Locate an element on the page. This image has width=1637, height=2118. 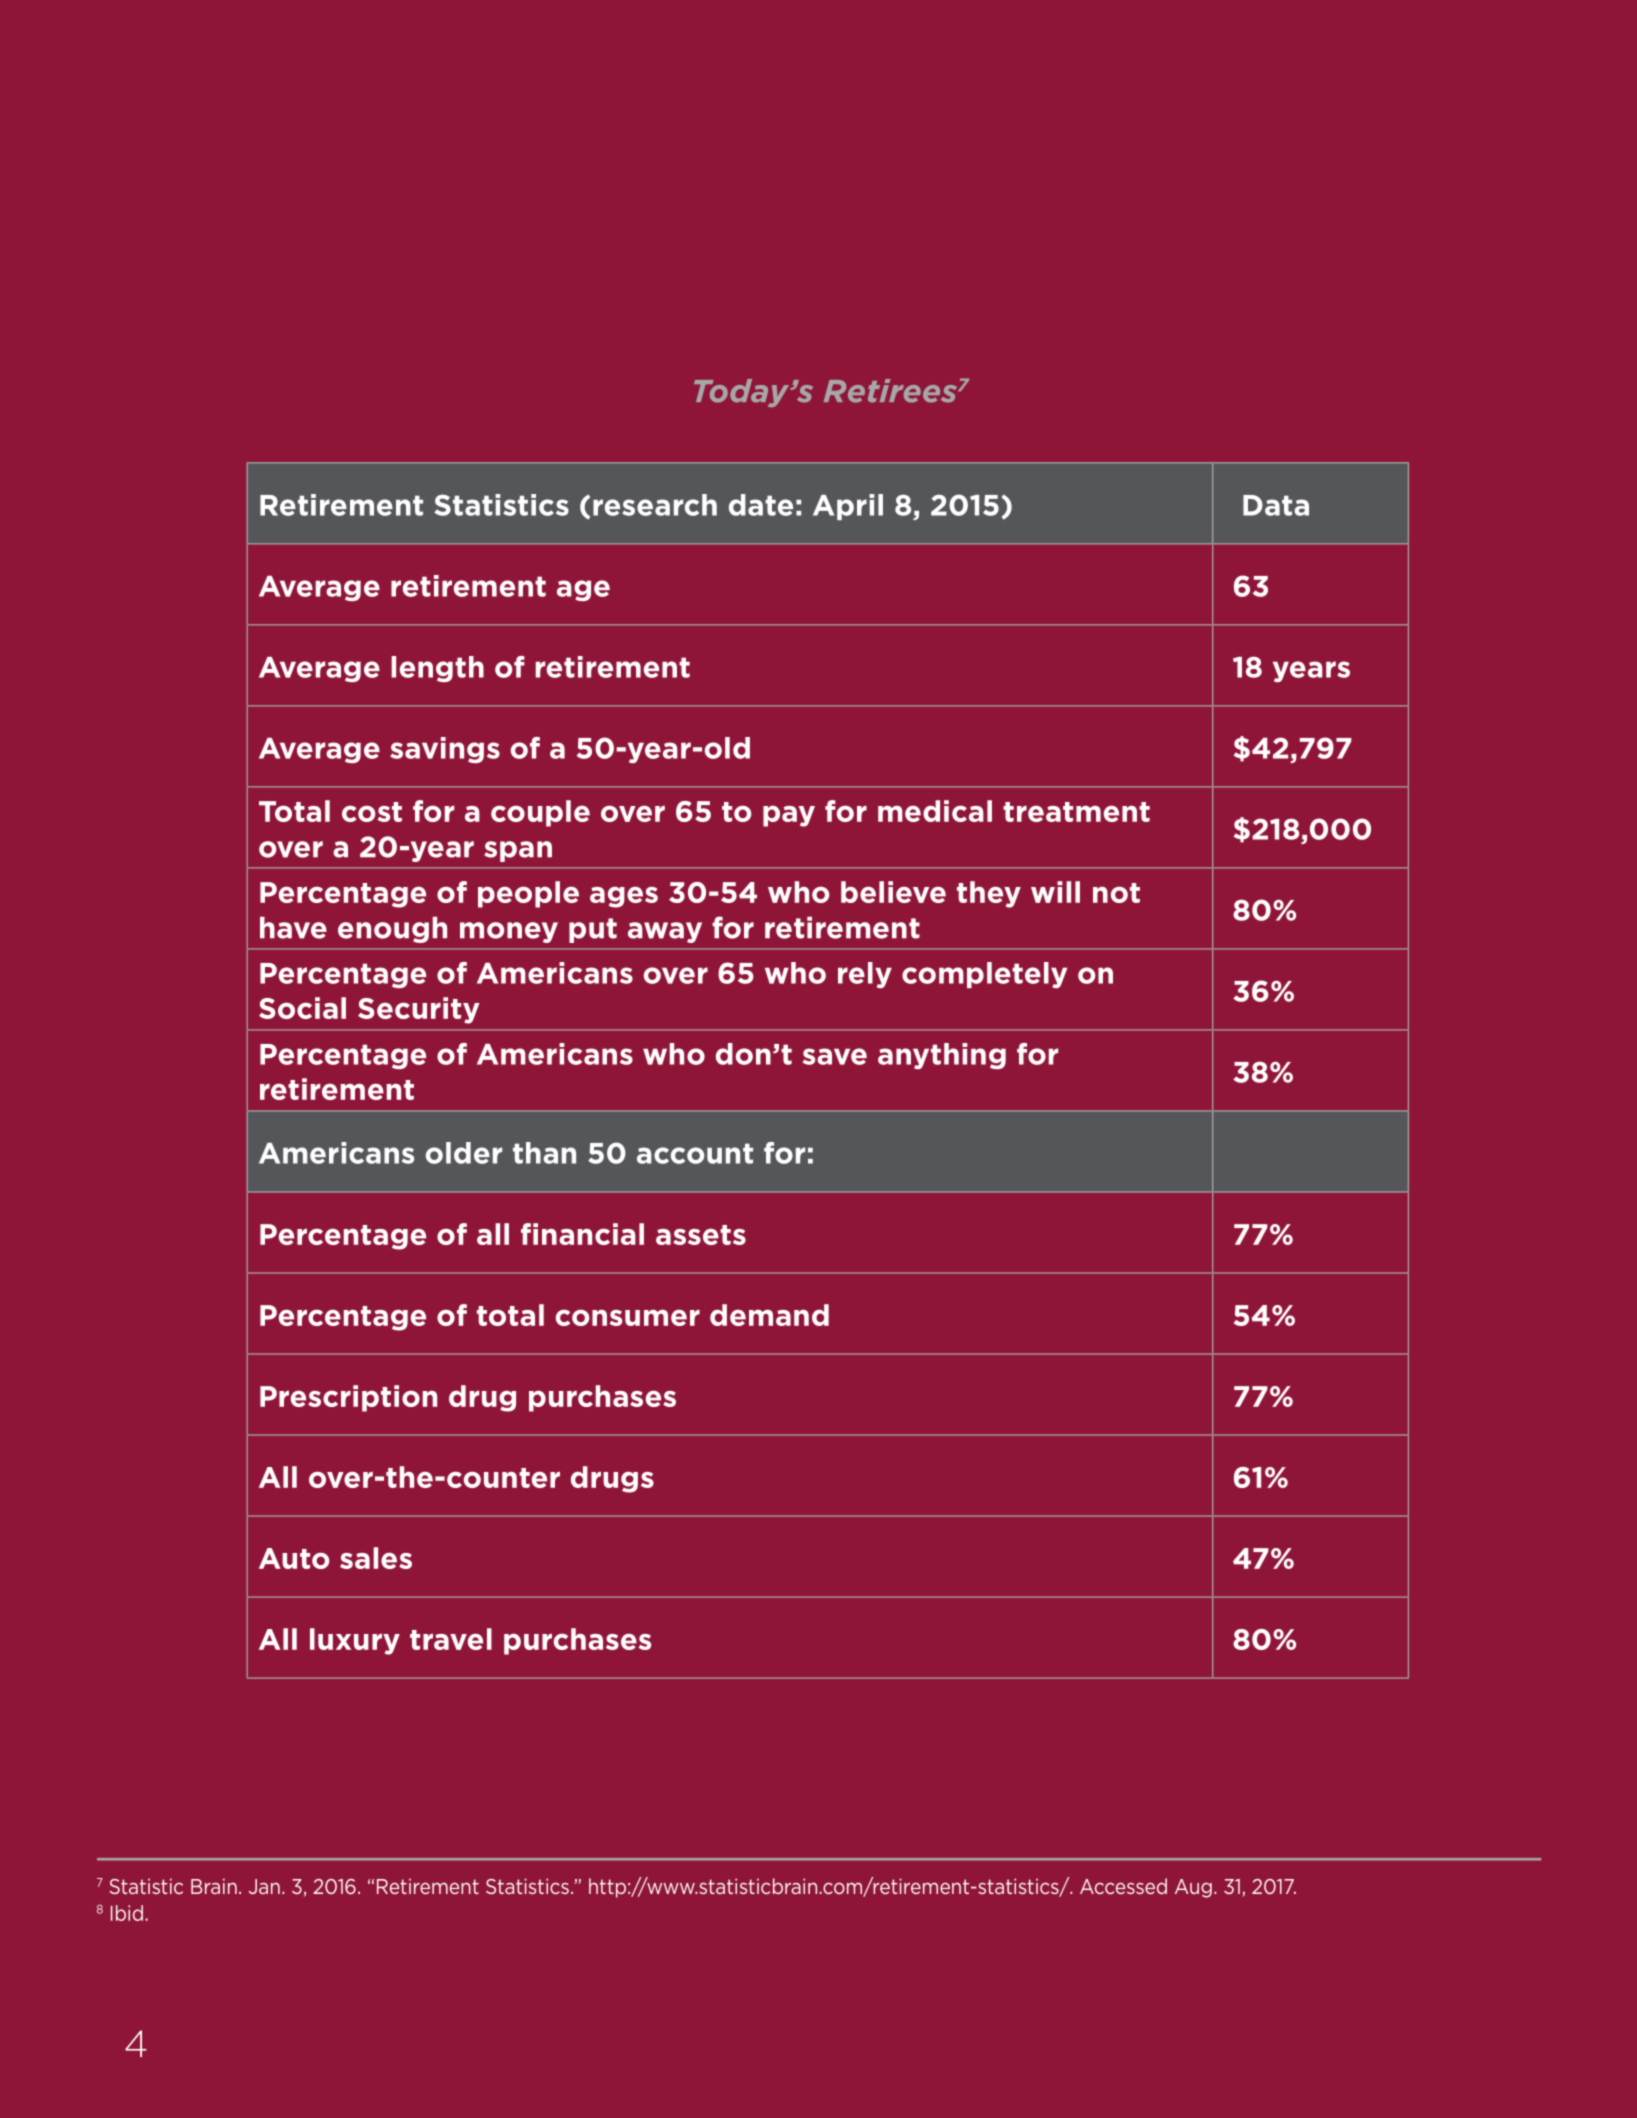
anything is located at coordinates (942, 1056).
